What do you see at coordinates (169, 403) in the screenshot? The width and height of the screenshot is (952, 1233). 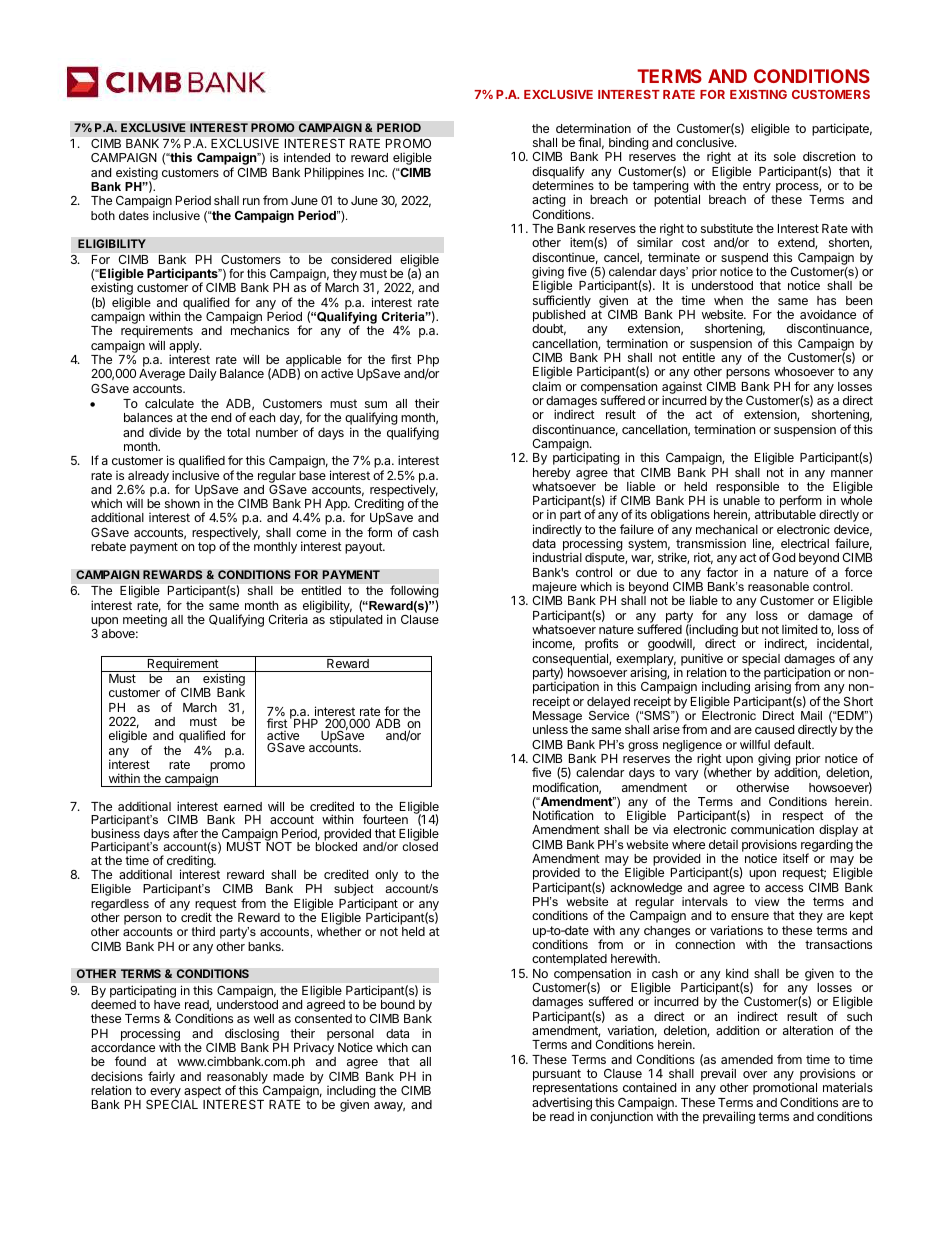 I see `calculate` at bounding box center [169, 403].
